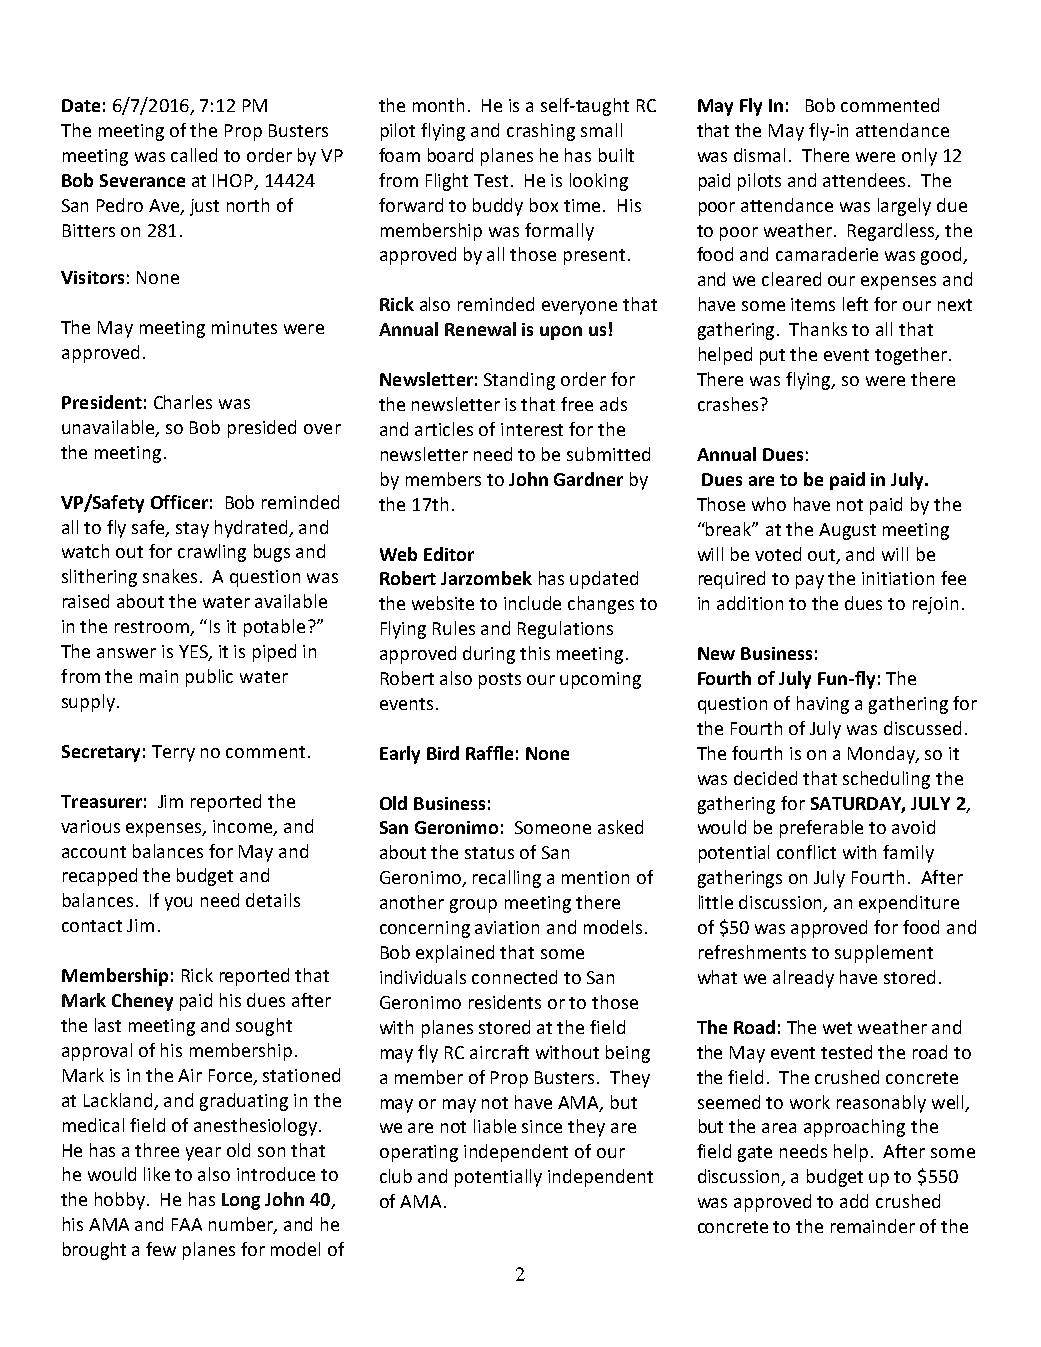 The image size is (1041, 1347). Describe the element at coordinates (541, 132) in the screenshot. I see `crashing` at that location.
